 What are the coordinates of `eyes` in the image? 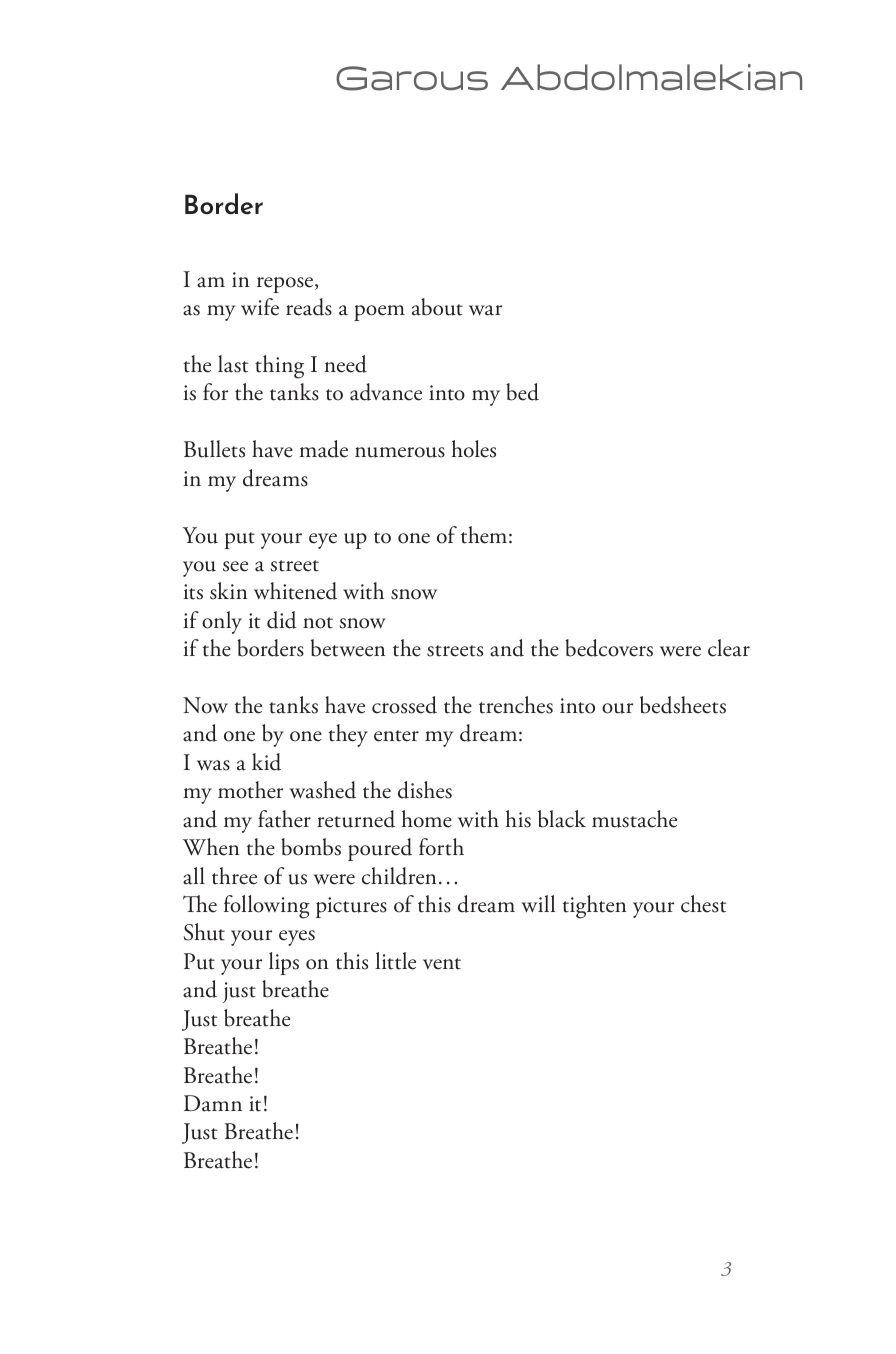 It's located at (297, 938).
